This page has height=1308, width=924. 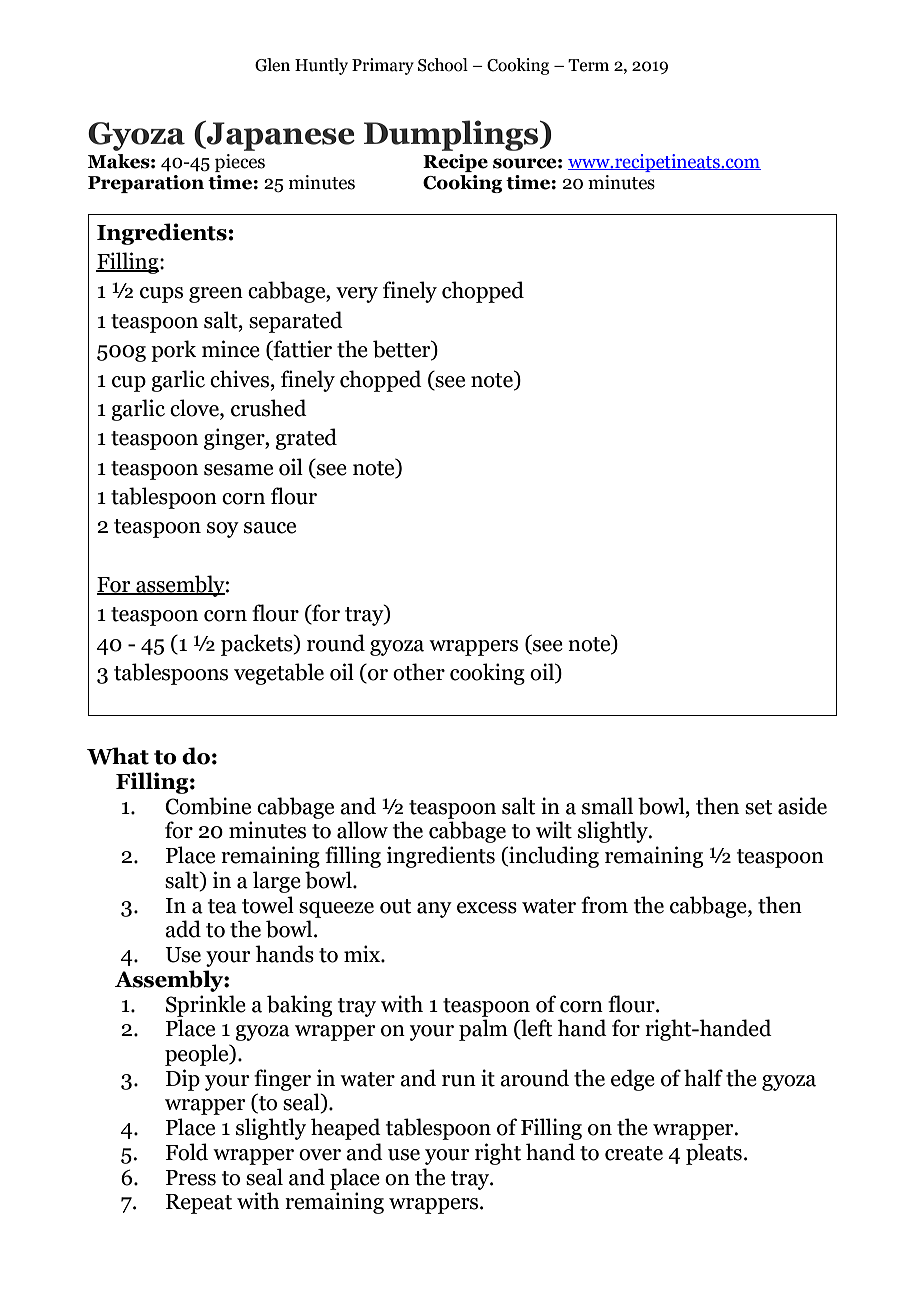 What do you see at coordinates (191, 1178) in the page?
I see `Press` at bounding box center [191, 1178].
